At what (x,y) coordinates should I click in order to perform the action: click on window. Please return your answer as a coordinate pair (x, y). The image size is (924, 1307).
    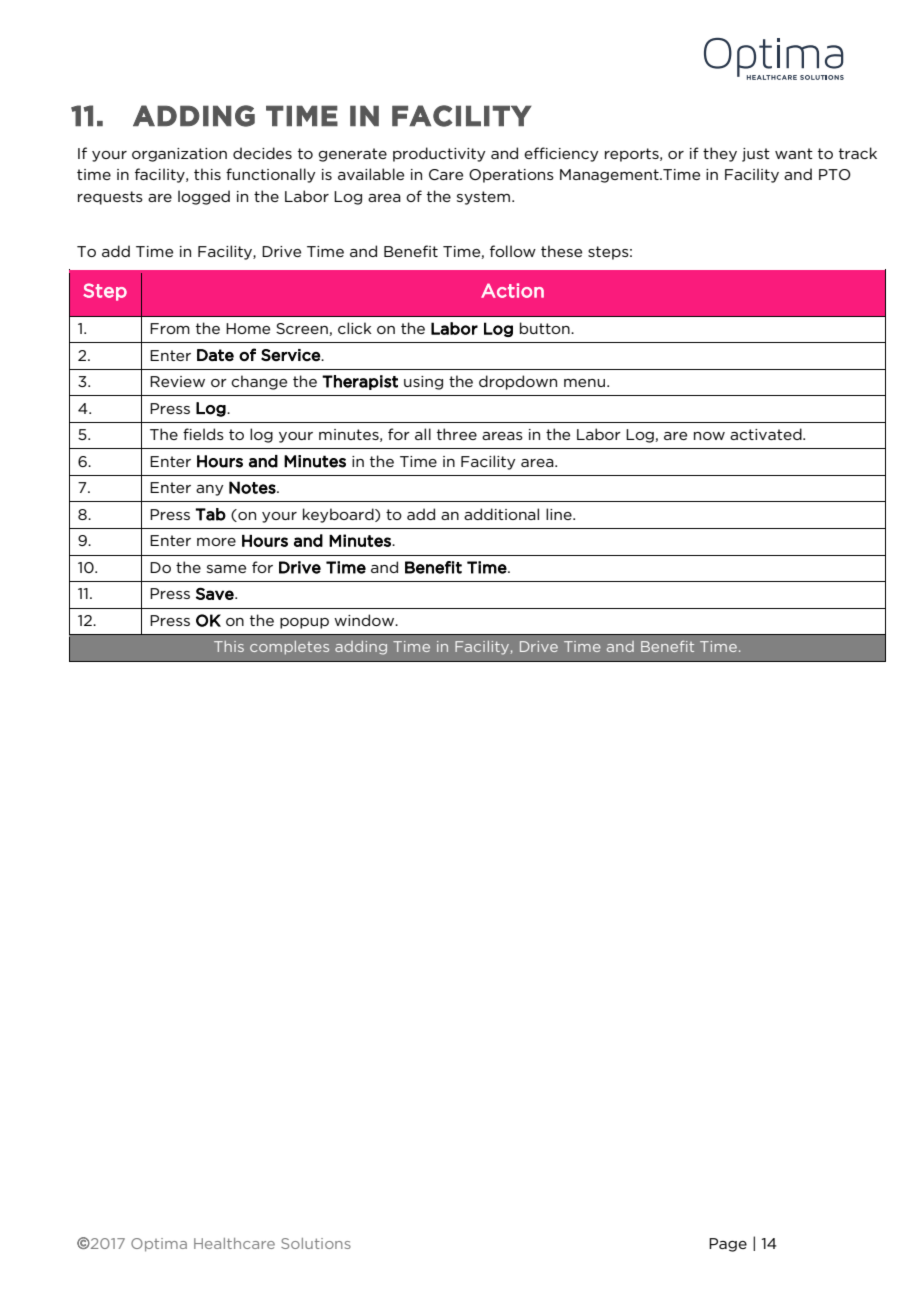
    Looking at the image, I should click on (365, 620).
